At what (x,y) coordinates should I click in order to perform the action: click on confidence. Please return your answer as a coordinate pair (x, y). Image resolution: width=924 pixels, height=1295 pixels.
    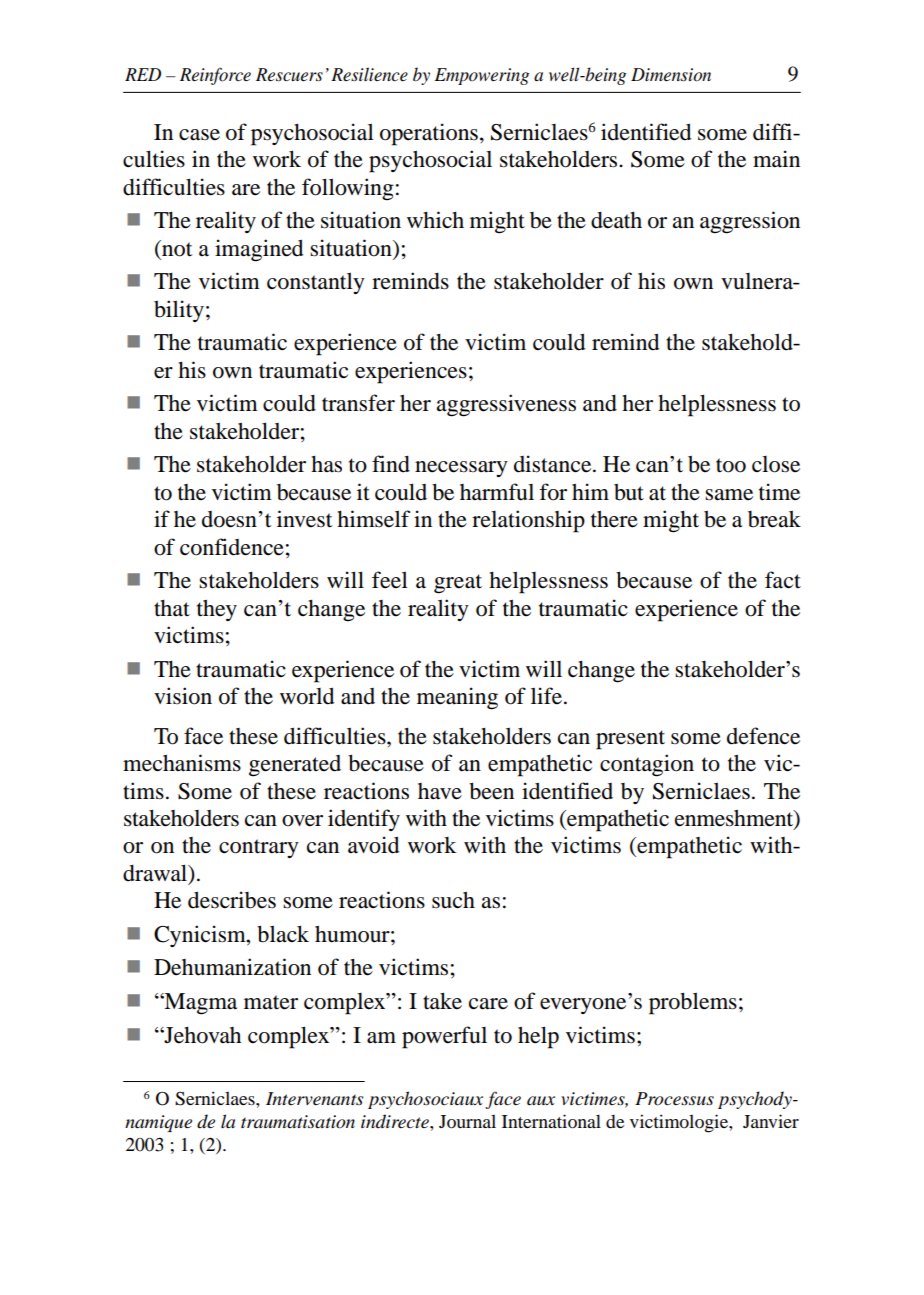
    Looking at the image, I should click on (232, 547).
